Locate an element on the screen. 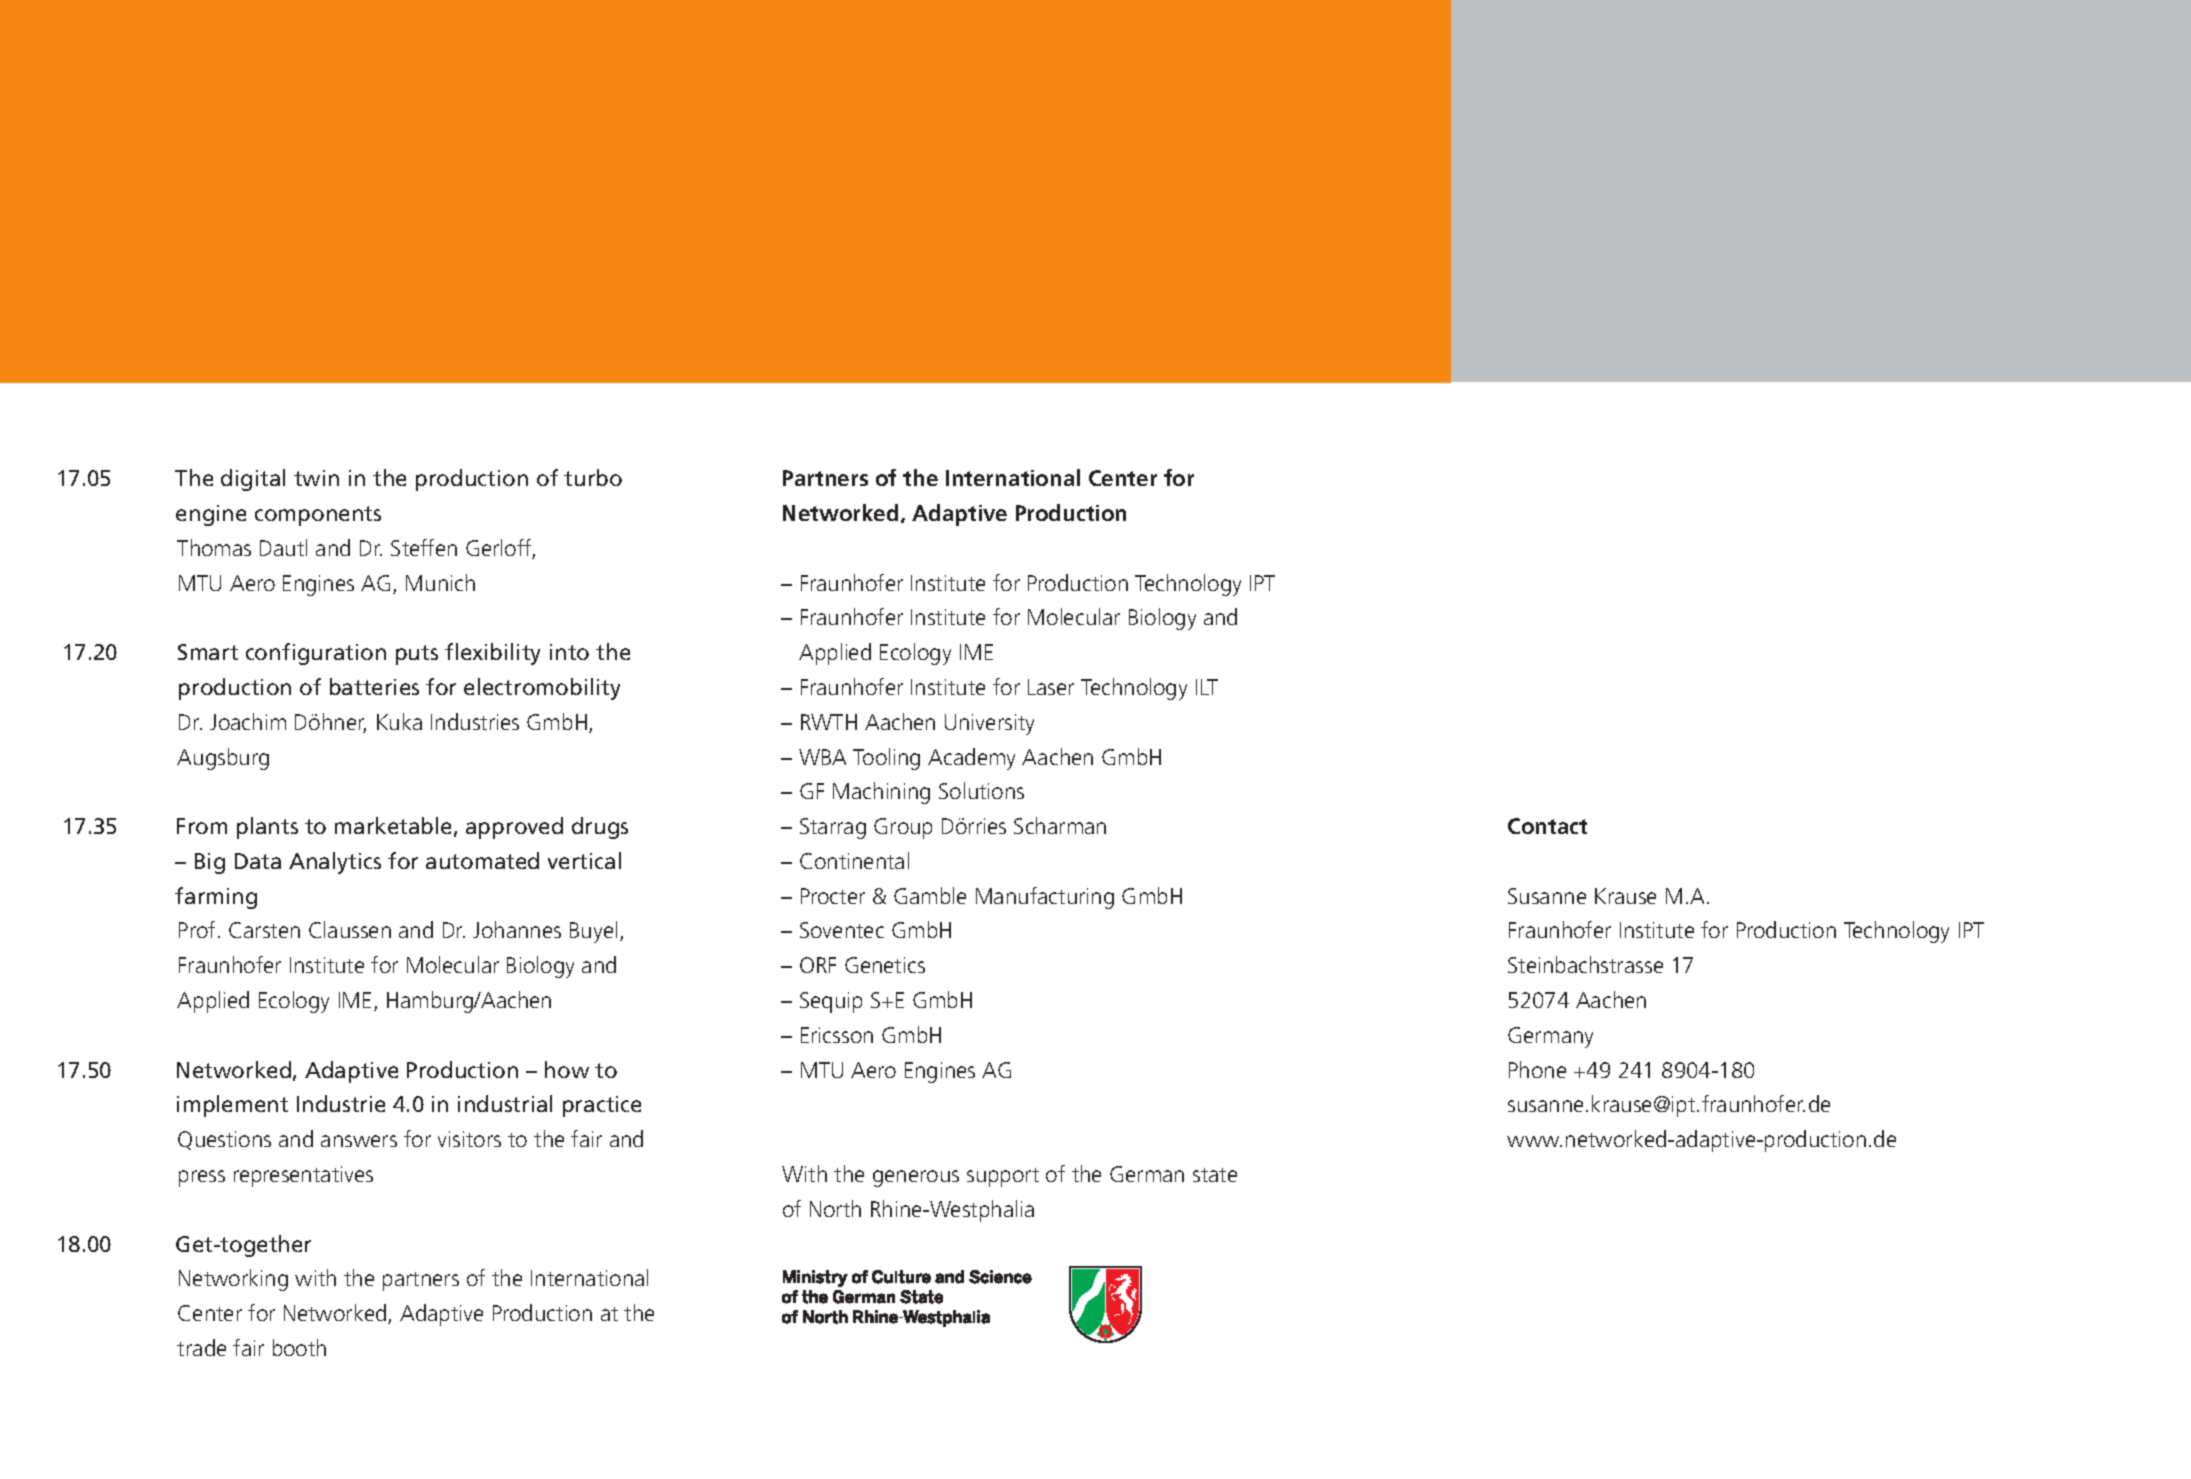  Procter is located at coordinates (833, 896).
